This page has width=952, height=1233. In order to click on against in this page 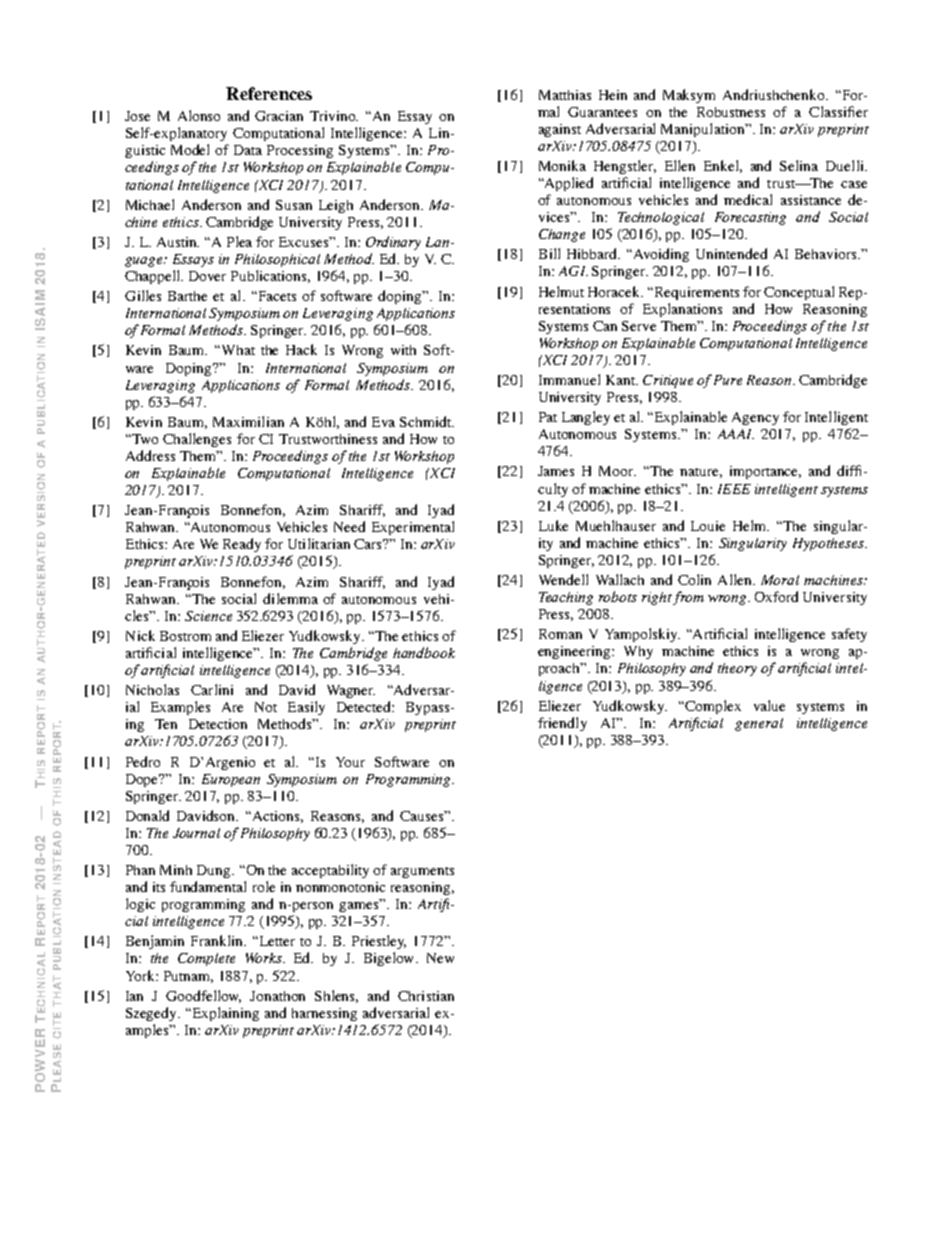, I will do `click(560, 130)`.
